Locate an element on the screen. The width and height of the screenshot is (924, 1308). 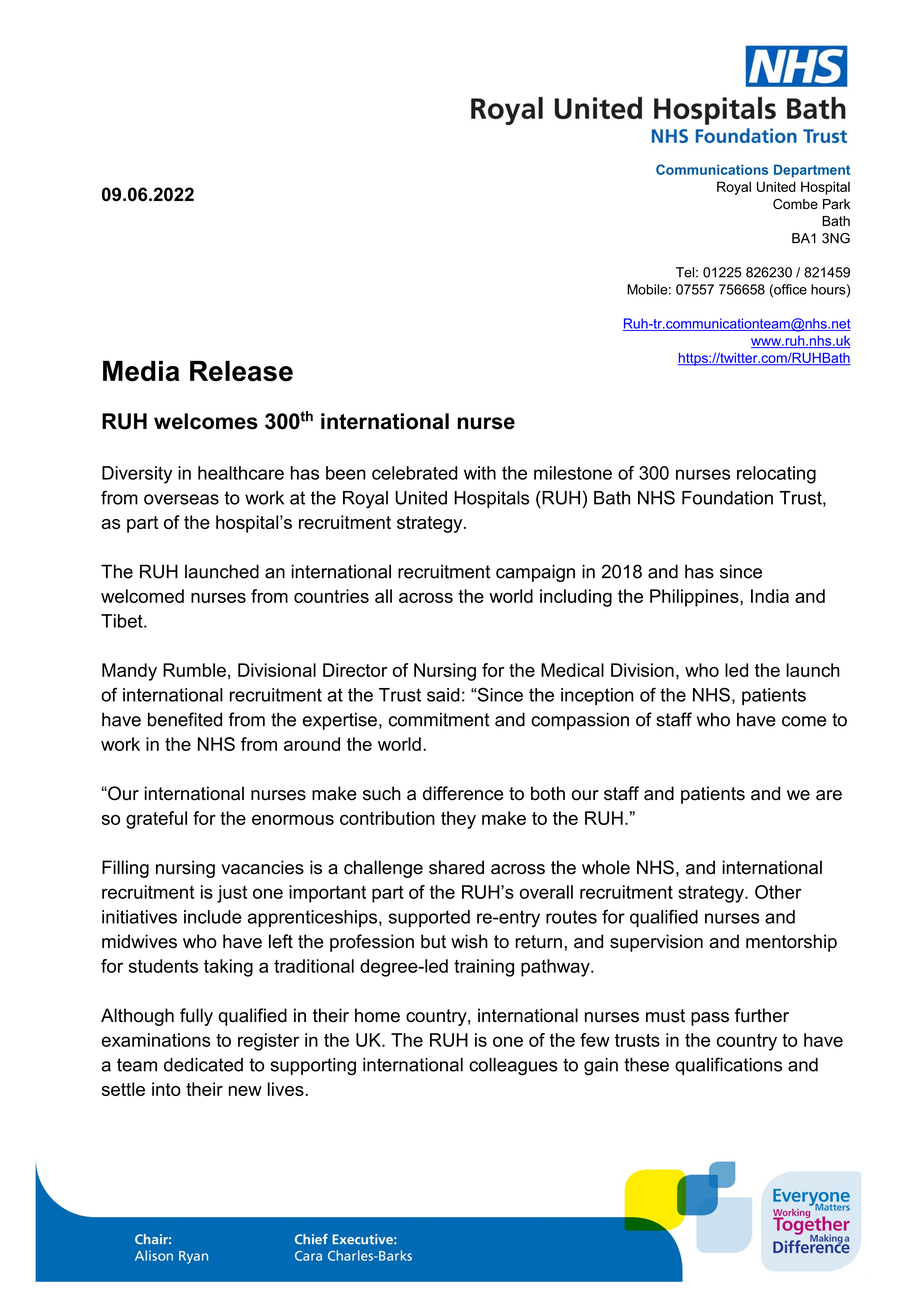
Other is located at coordinates (778, 892).
